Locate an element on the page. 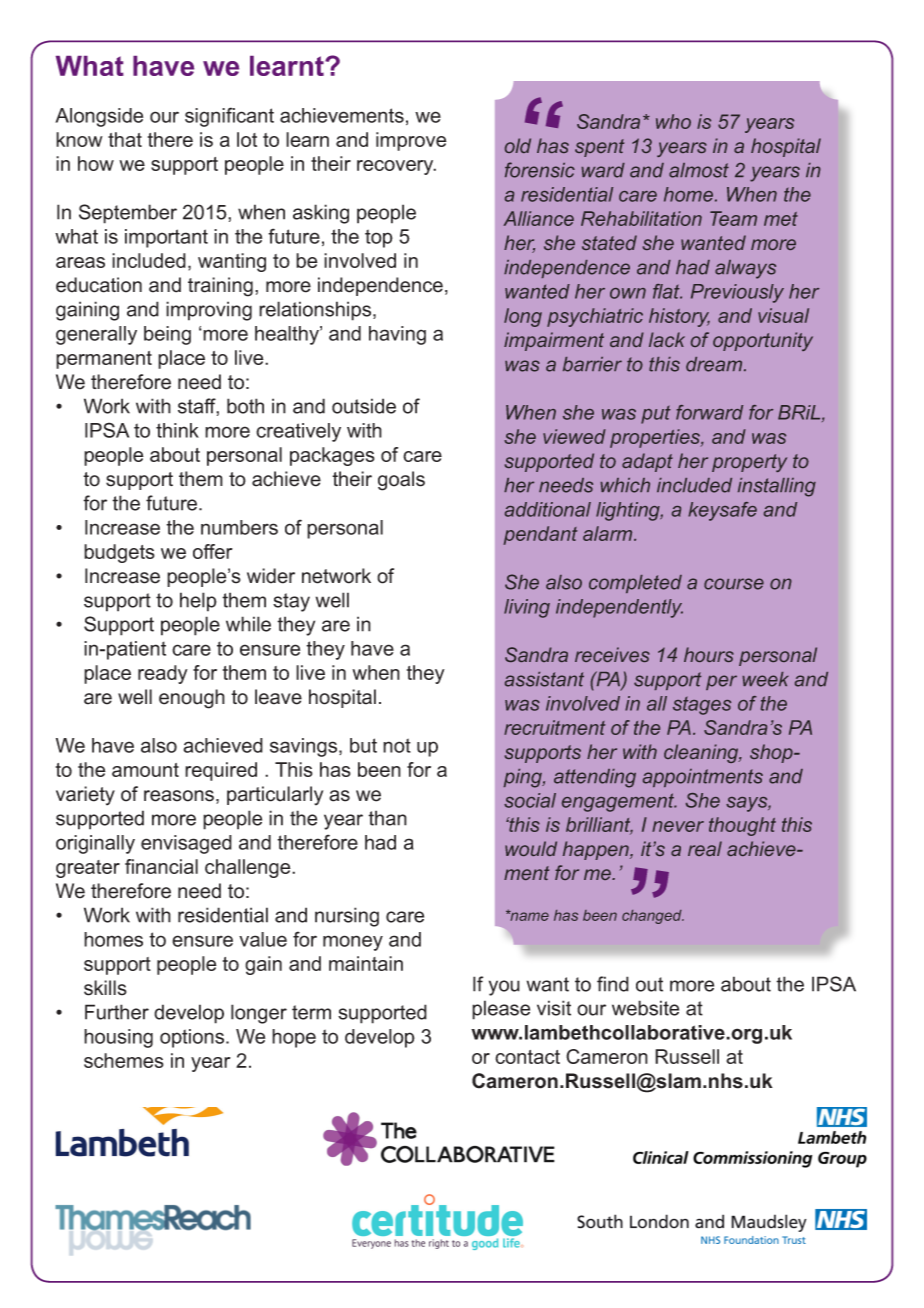  dream is located at coordinates (715, 364).
